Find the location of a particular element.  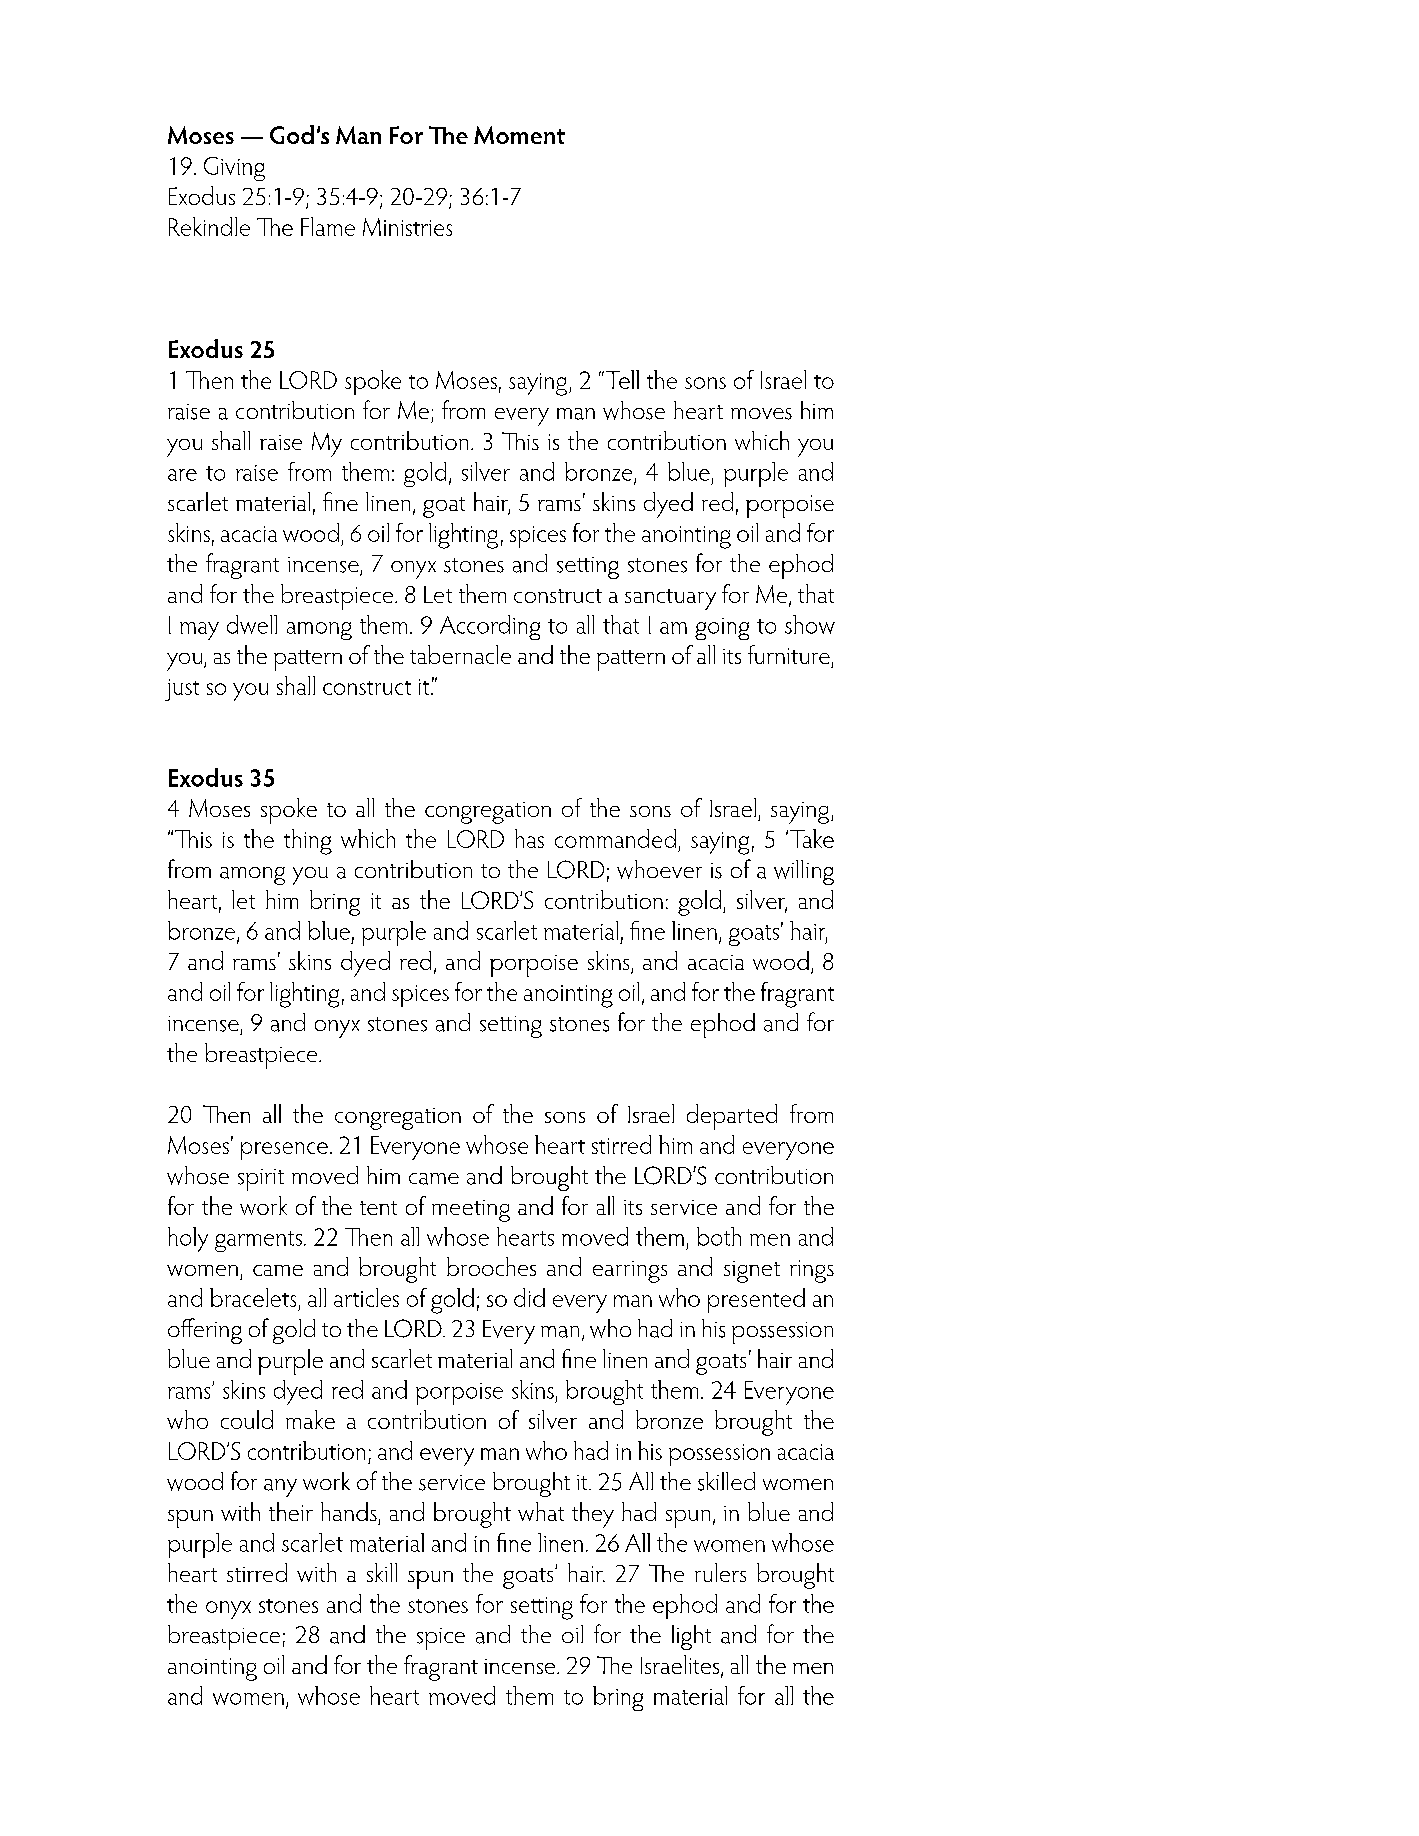

are is located at coordinates (182, 475).
